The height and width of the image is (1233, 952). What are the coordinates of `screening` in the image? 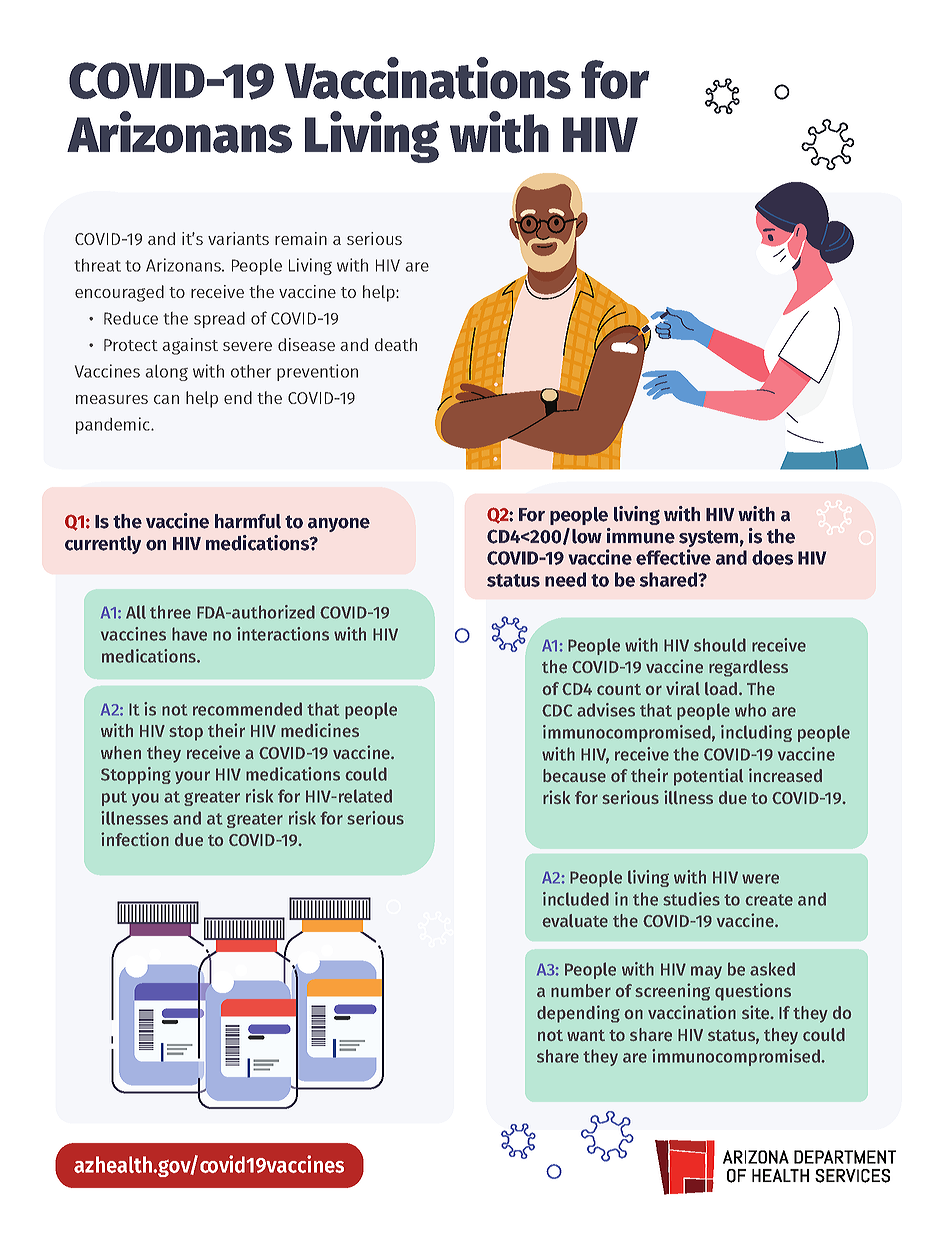 It's located at (672, 992).
